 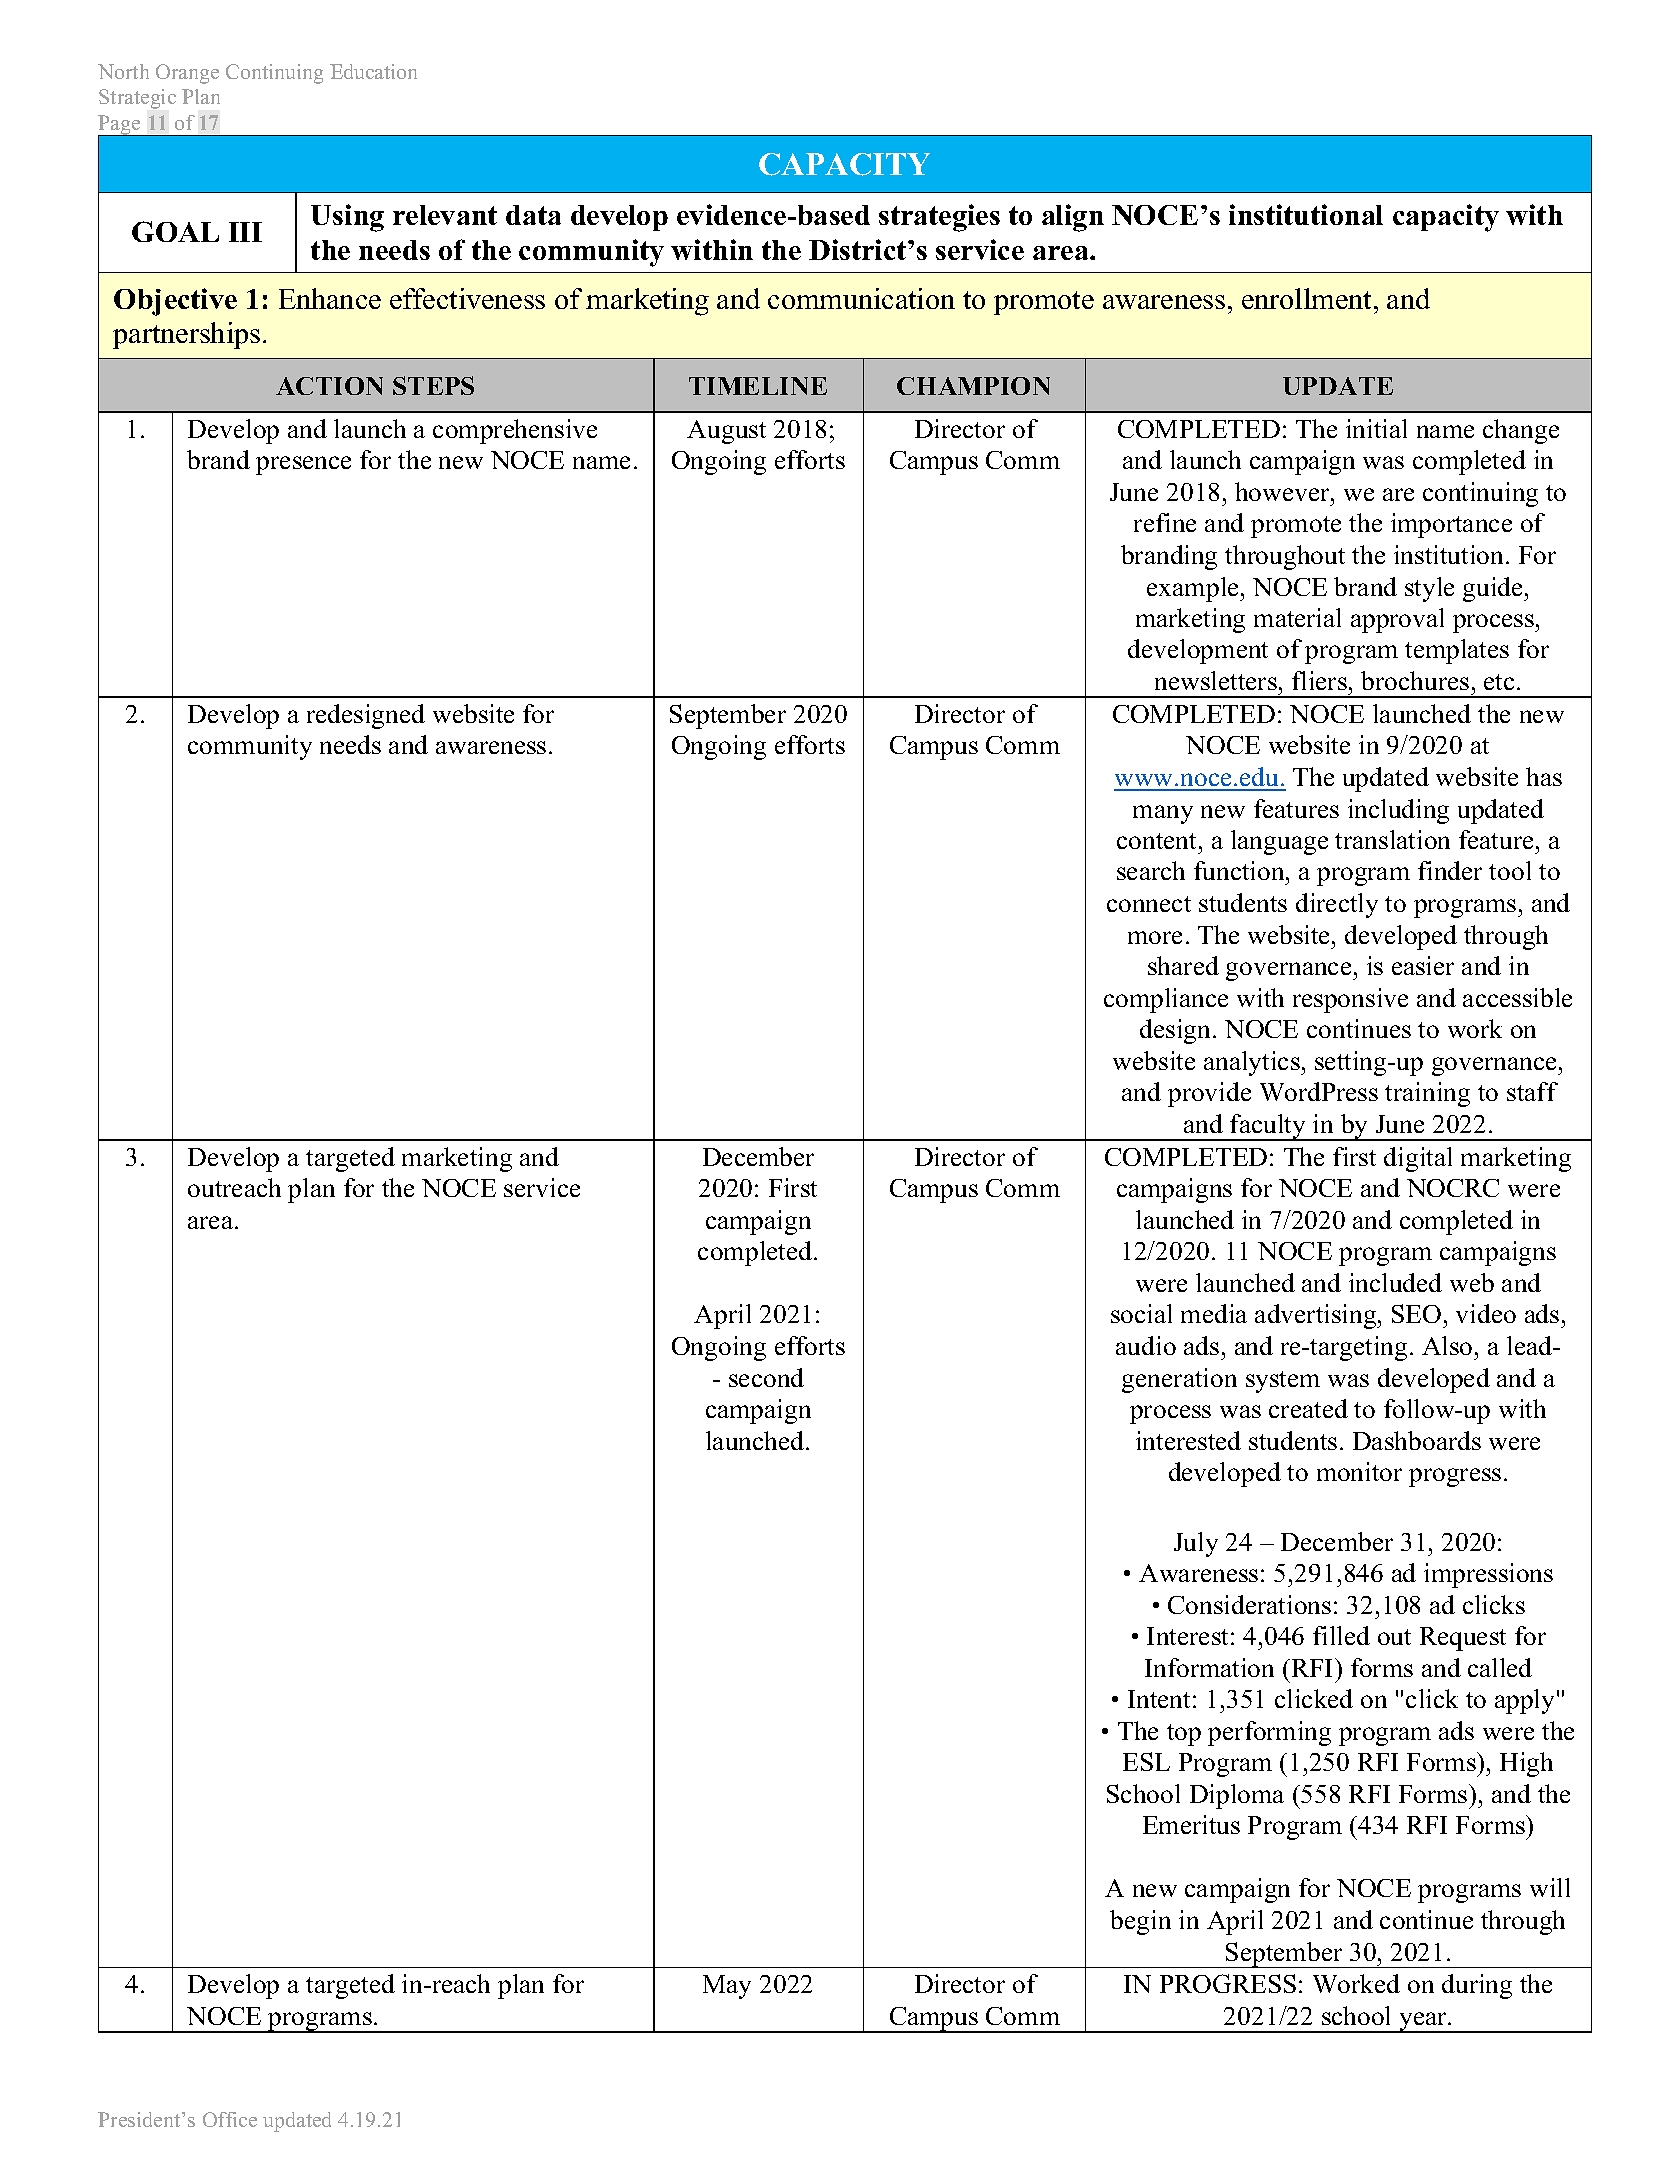 What do you see at coordinates (939, 218) in the image?
I see `strategies` at bounding box center [939, 218].
